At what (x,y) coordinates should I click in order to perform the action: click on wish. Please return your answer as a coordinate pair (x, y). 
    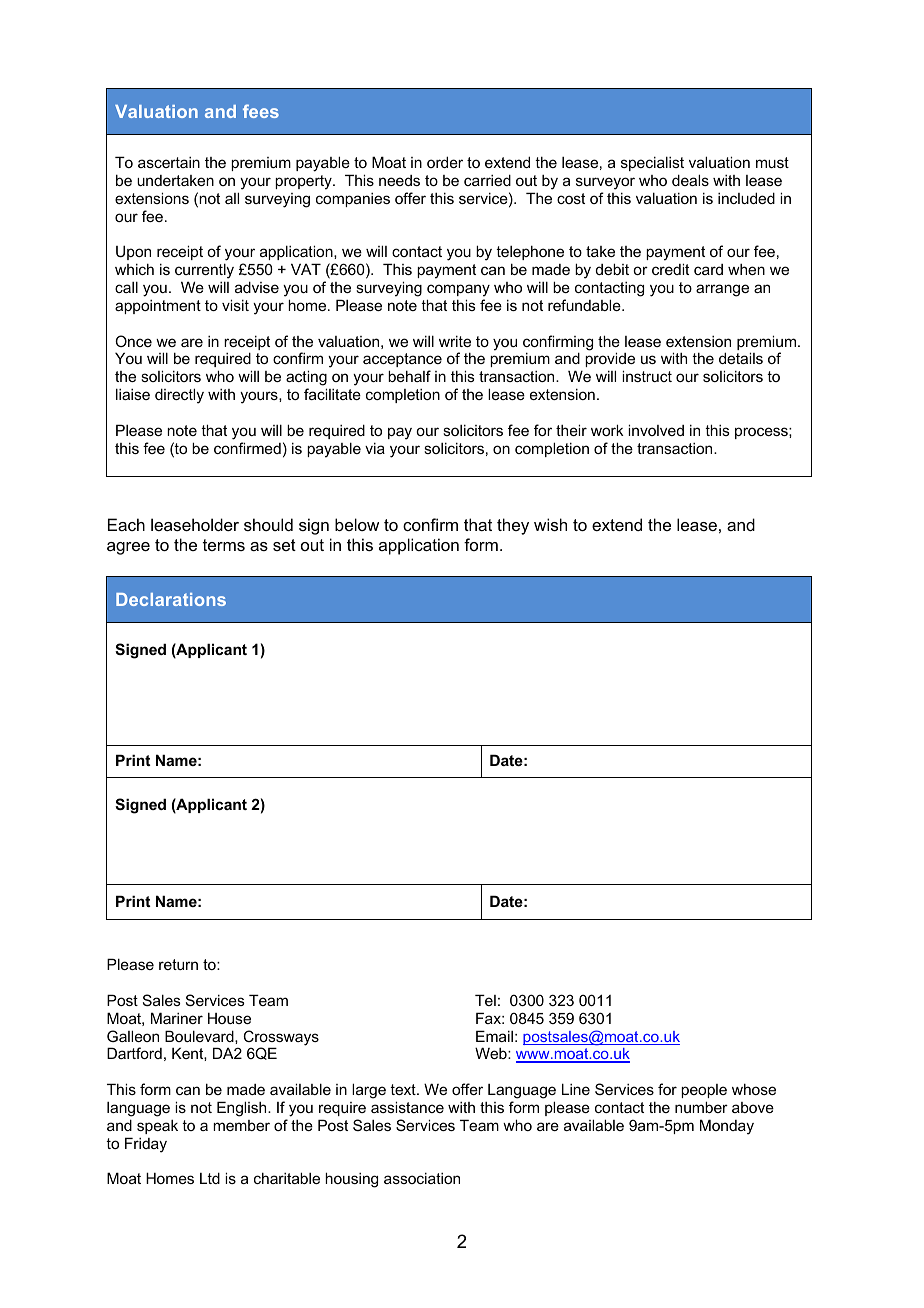
    Looking at the image, I should click on (550, 524).
